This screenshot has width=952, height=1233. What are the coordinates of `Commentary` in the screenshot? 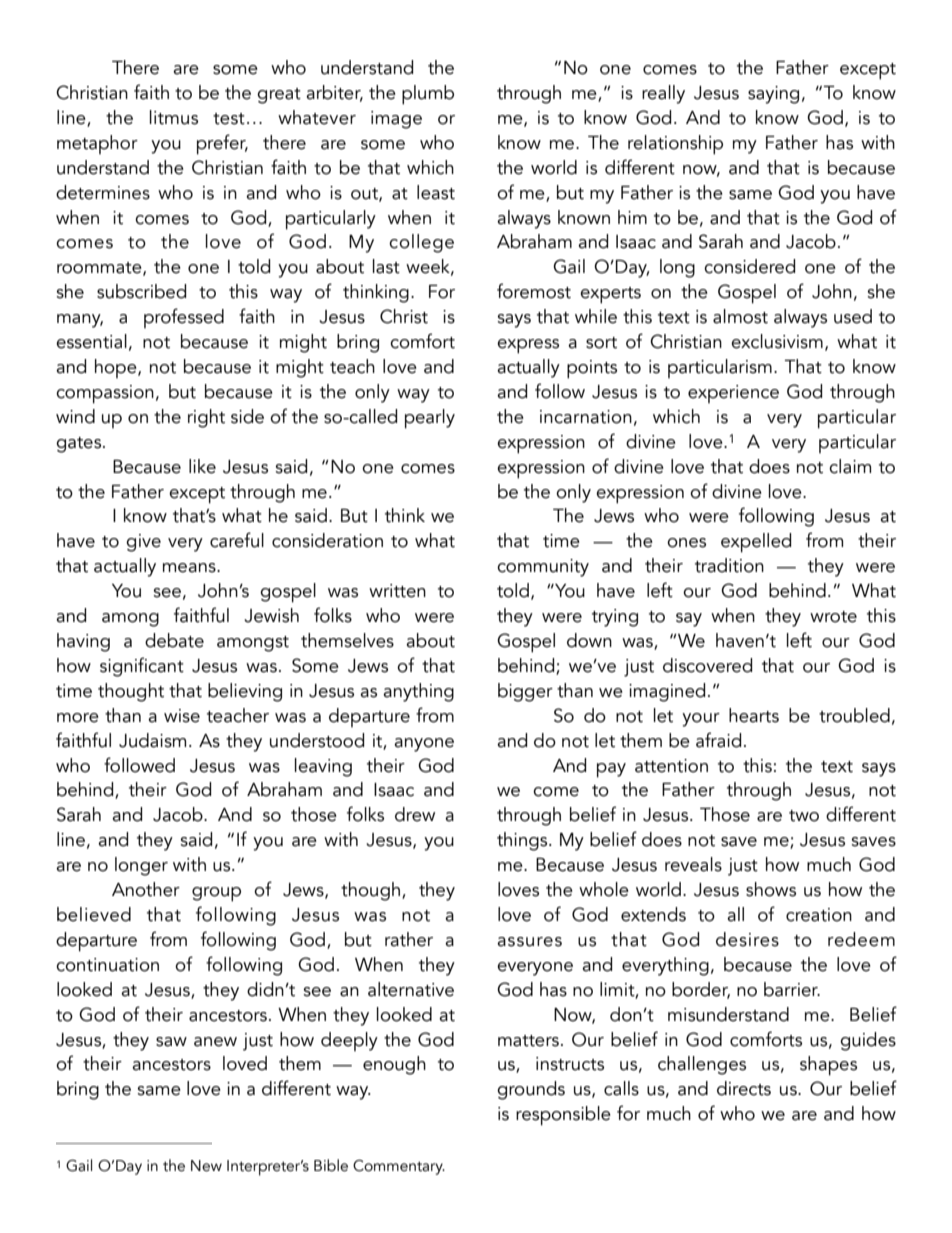 It's located at (399, 1167).
